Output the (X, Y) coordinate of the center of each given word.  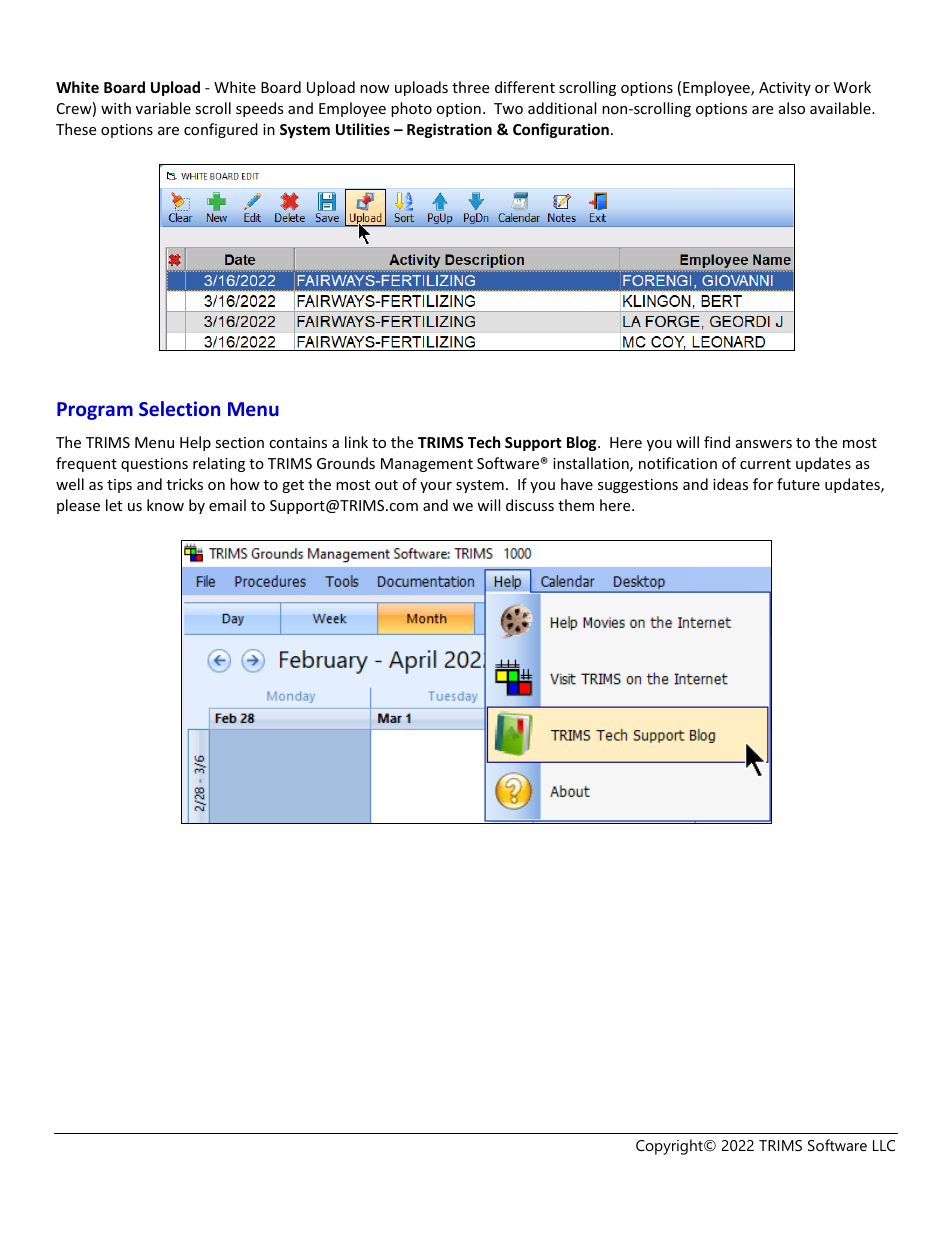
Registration (449, 130)
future (798, 484)
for (763, 484)
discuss (530, 505)
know (165, 505)
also (792, 108)
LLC (884, 1145)
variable (163, 108)
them (576, 505)
